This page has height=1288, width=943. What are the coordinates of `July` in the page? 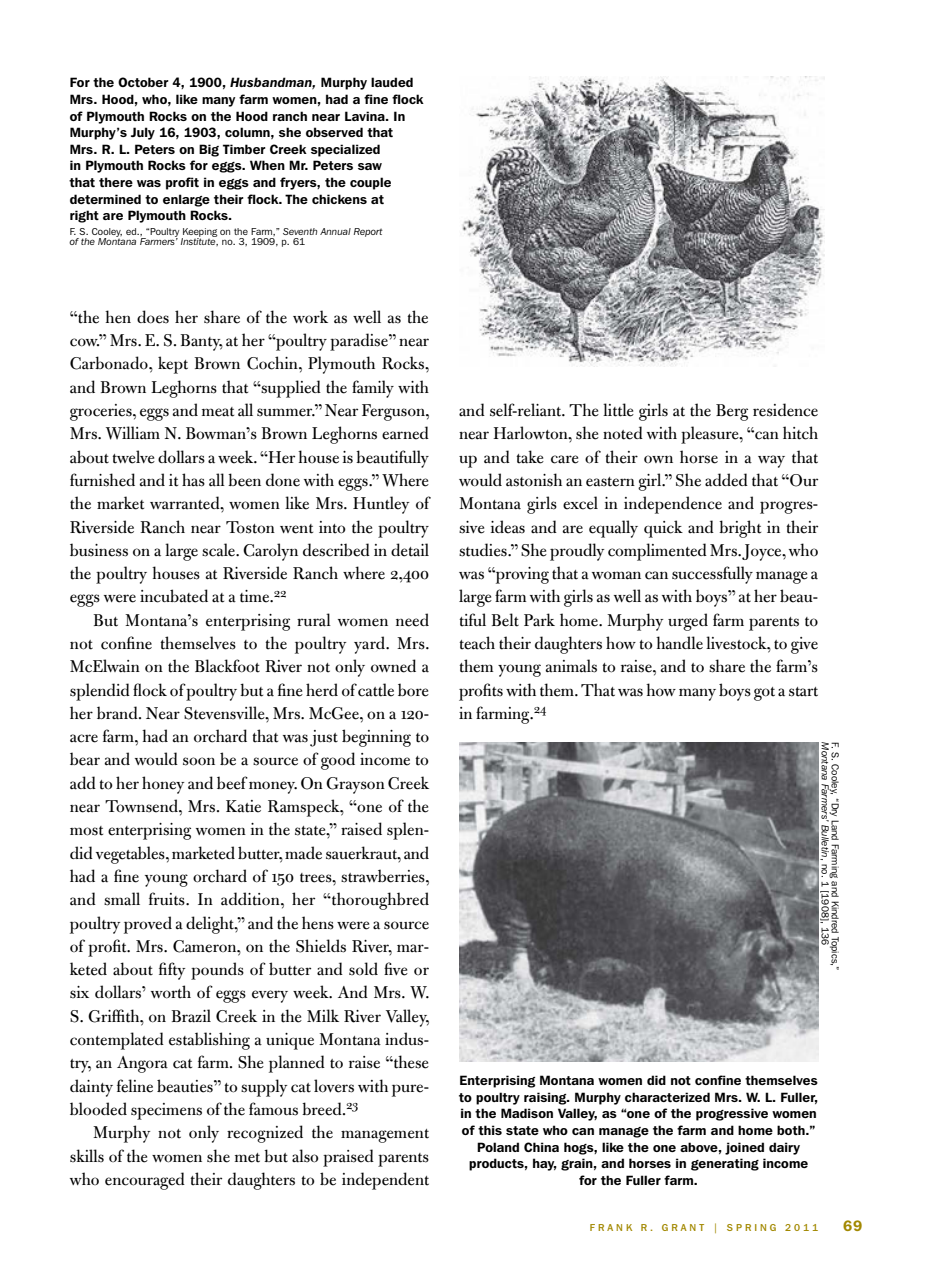 It's located at (143, 133).
